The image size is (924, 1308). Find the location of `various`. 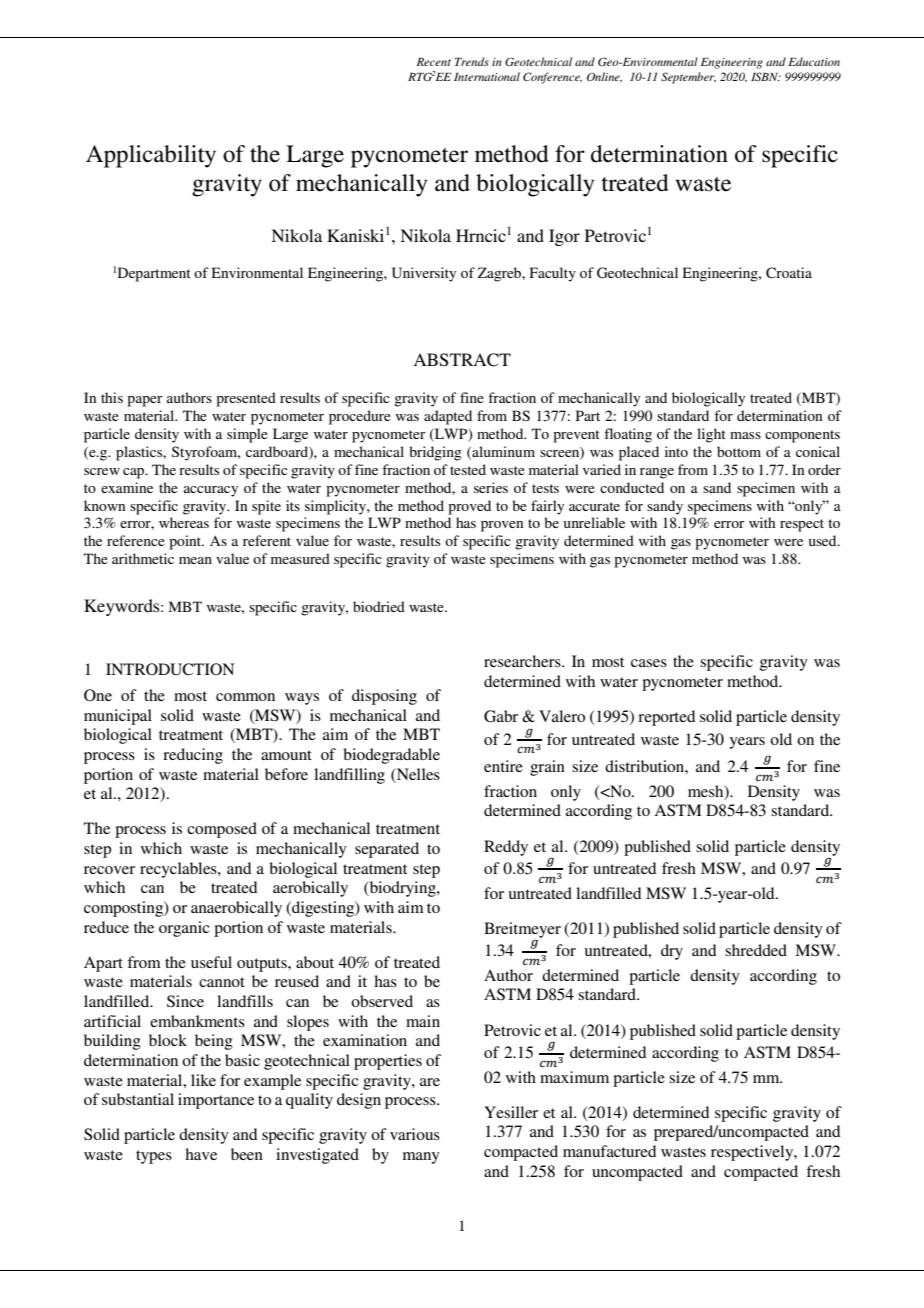

various is located at coordinates (415, 1134).
